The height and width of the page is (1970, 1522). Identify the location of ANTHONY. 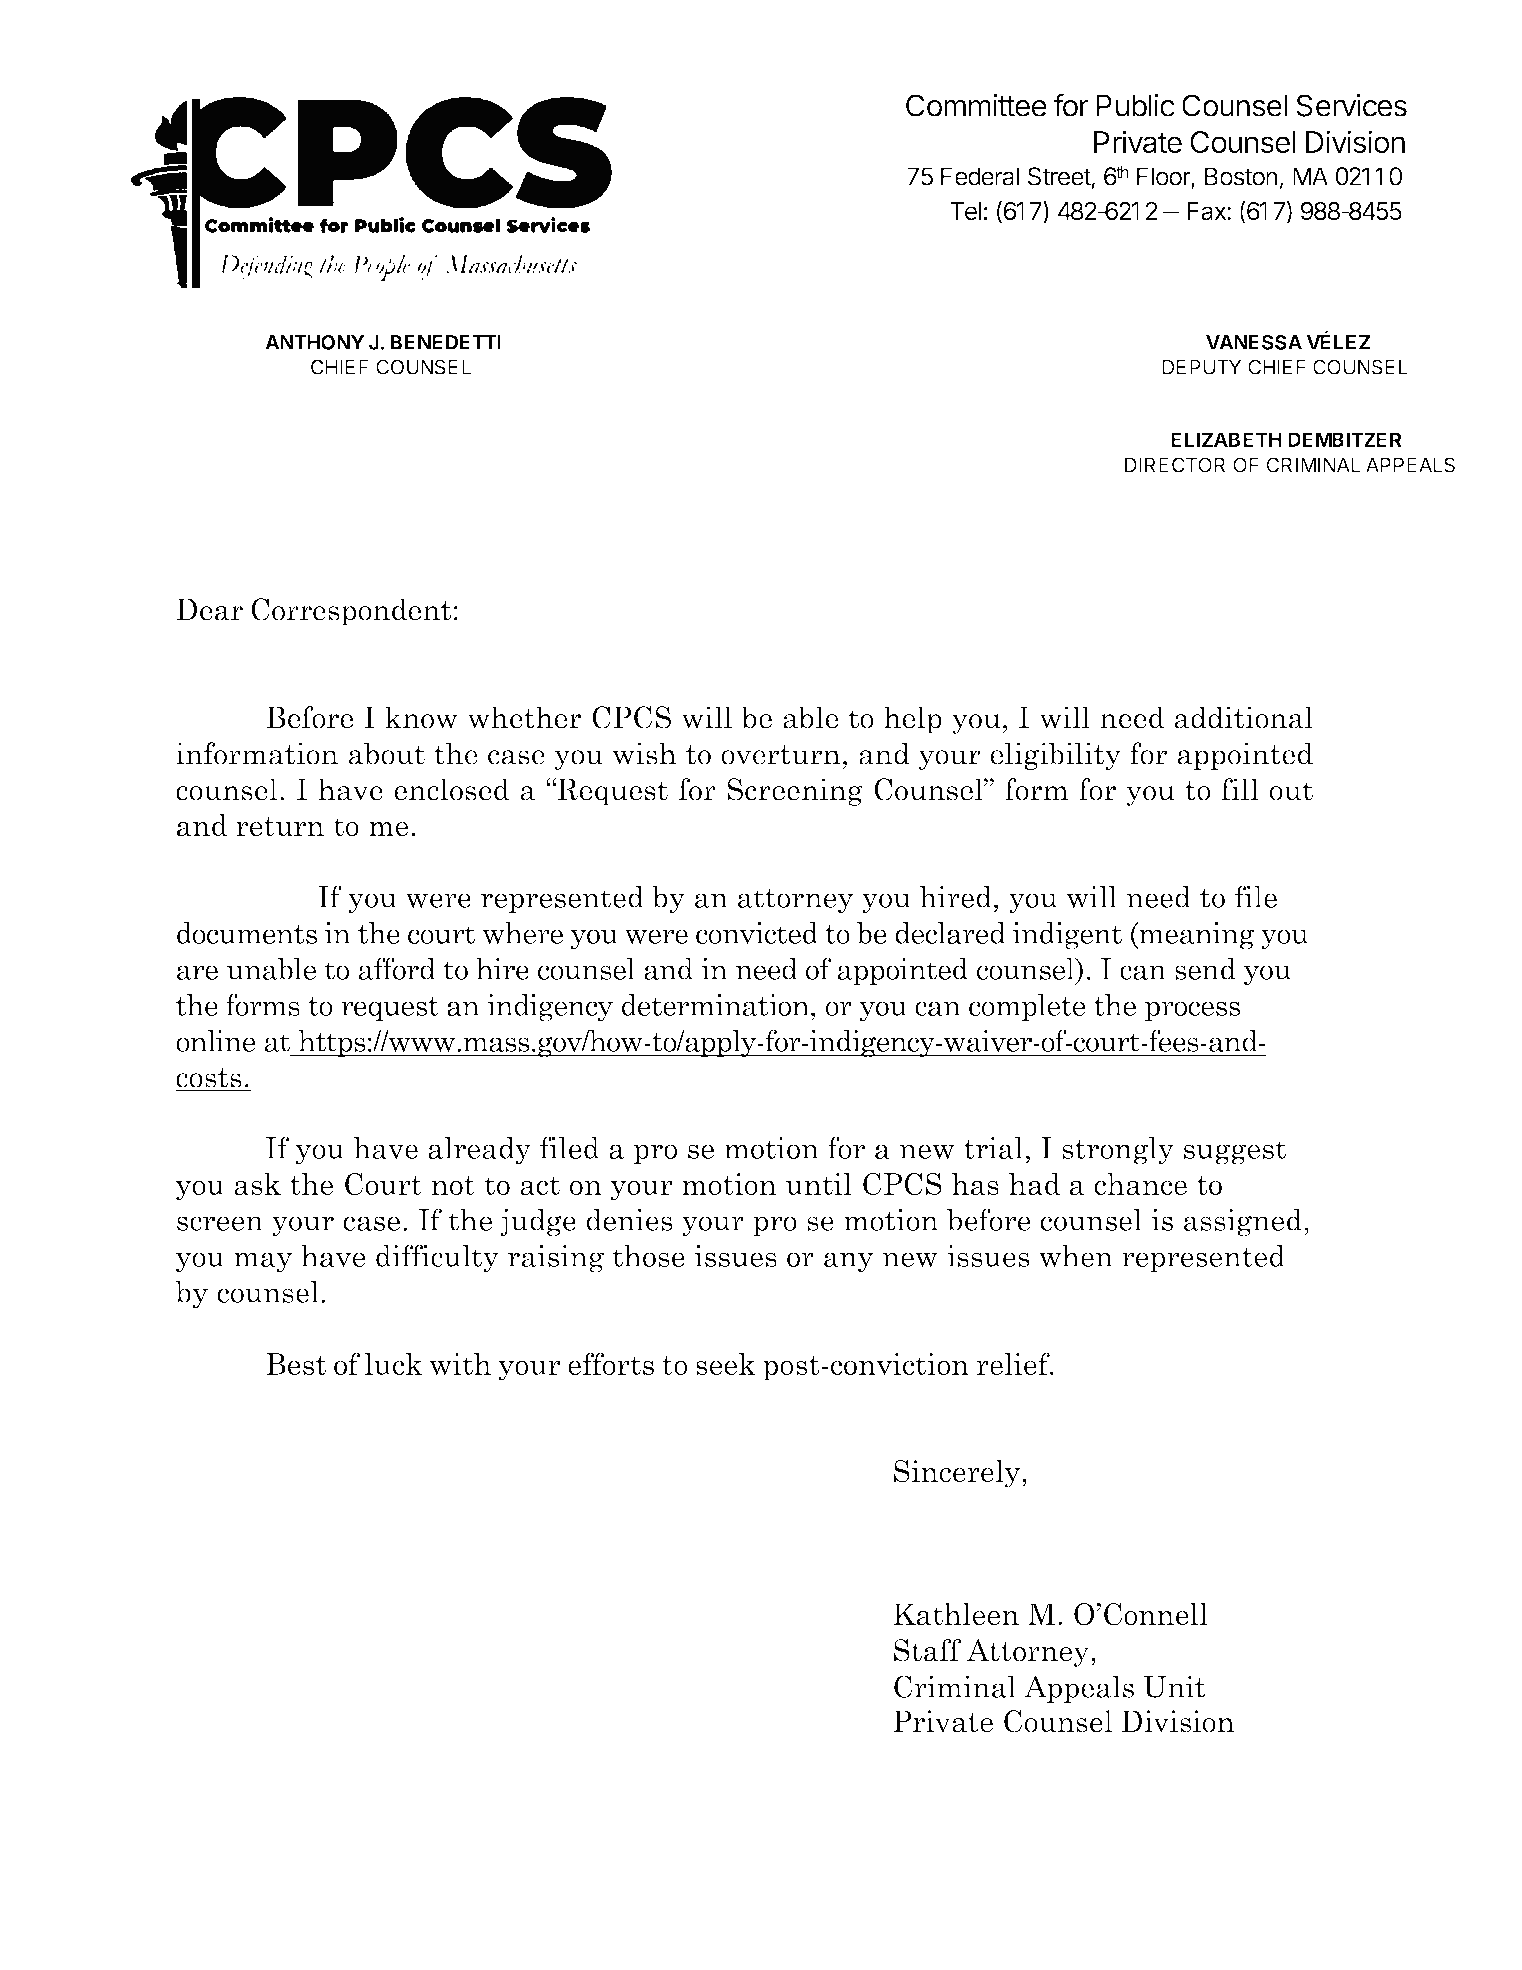
(315, 342).
